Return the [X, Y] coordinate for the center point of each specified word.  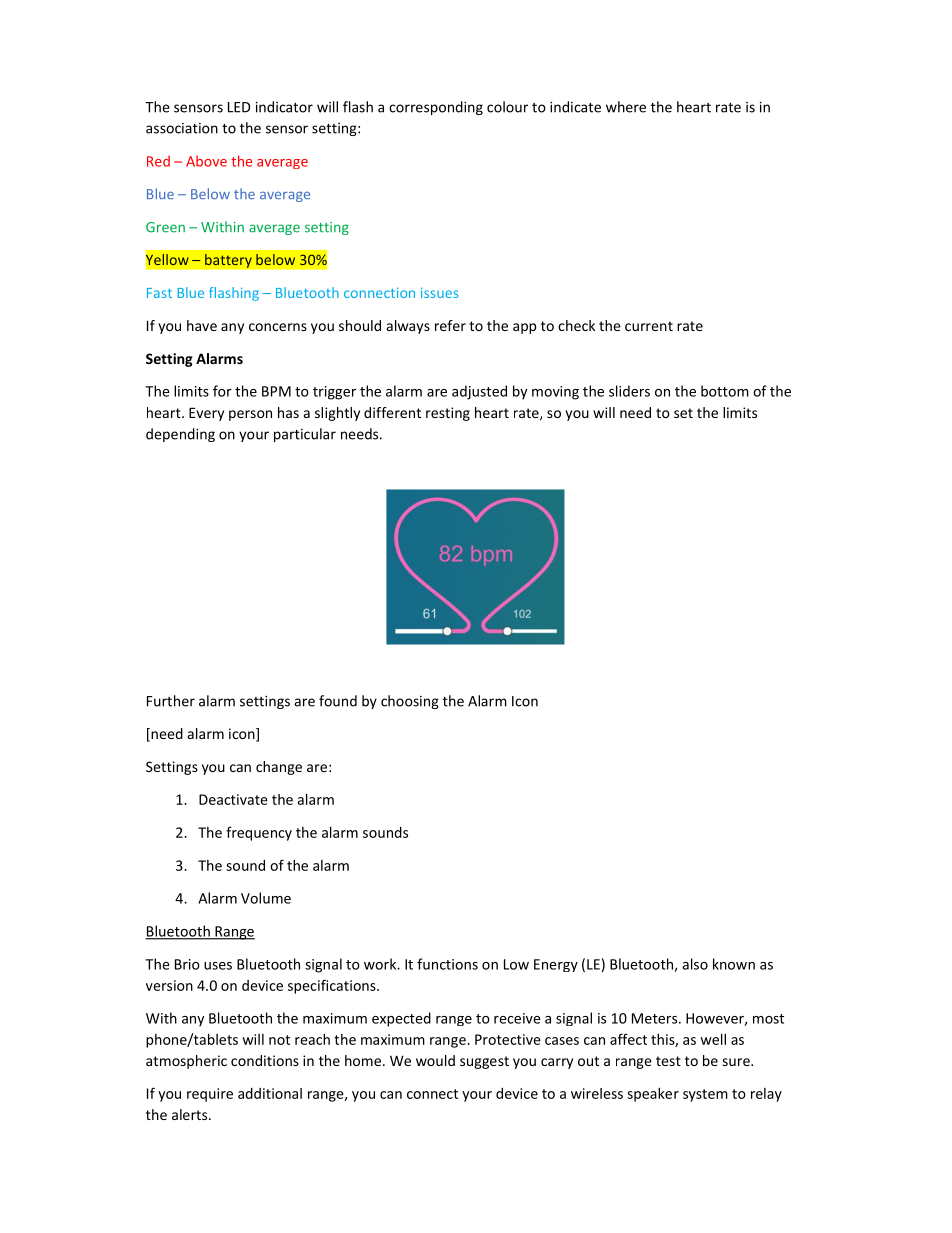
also [695, 964]
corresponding [436, 108]
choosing [410, 702]
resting [448, 414]
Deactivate [233, 799]
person [250, 415]
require [210, 1095]
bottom [725, 391]
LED [239, 107]
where [626, 107]
